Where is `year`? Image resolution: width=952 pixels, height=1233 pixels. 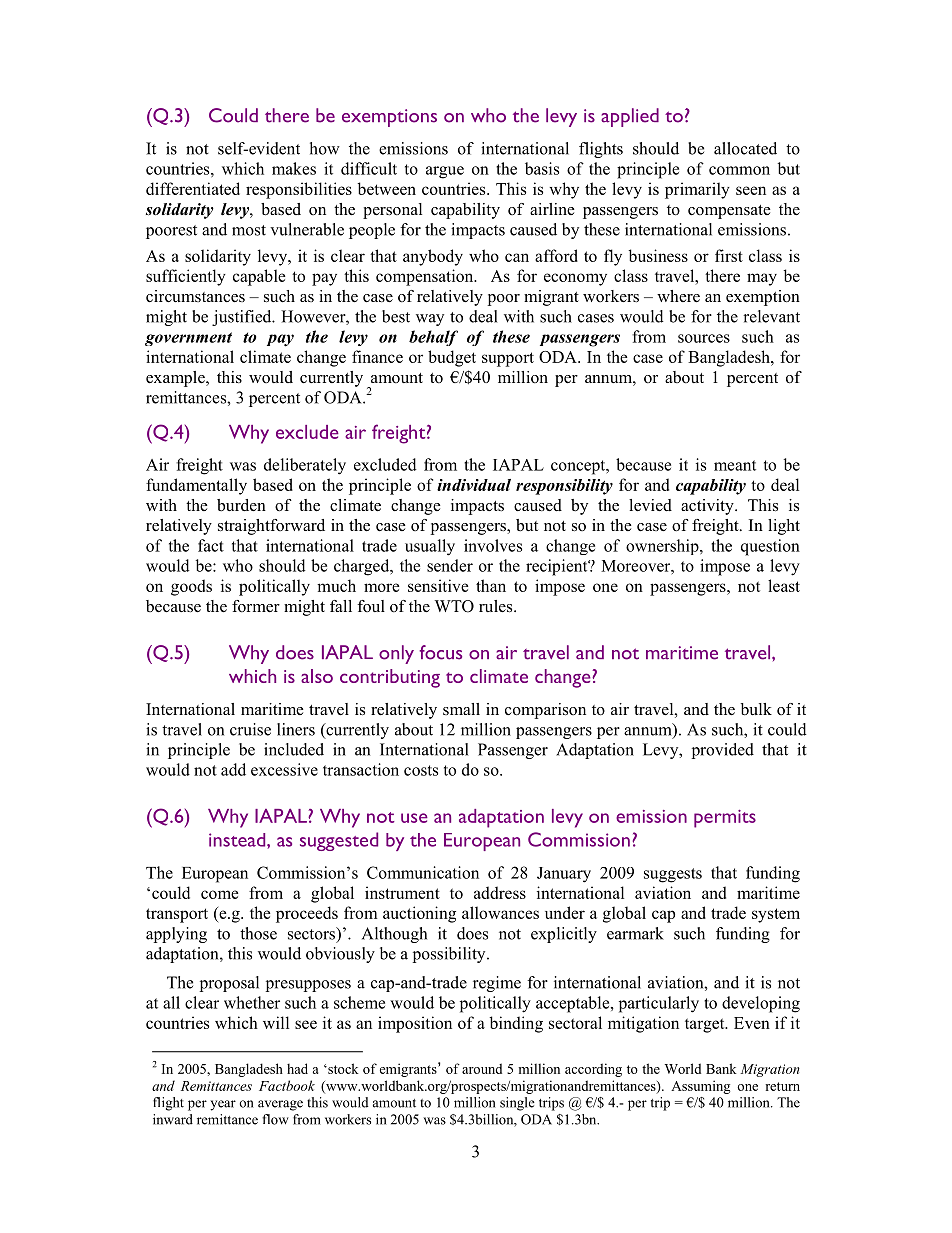 year is located at coordinates (223, 1105).
